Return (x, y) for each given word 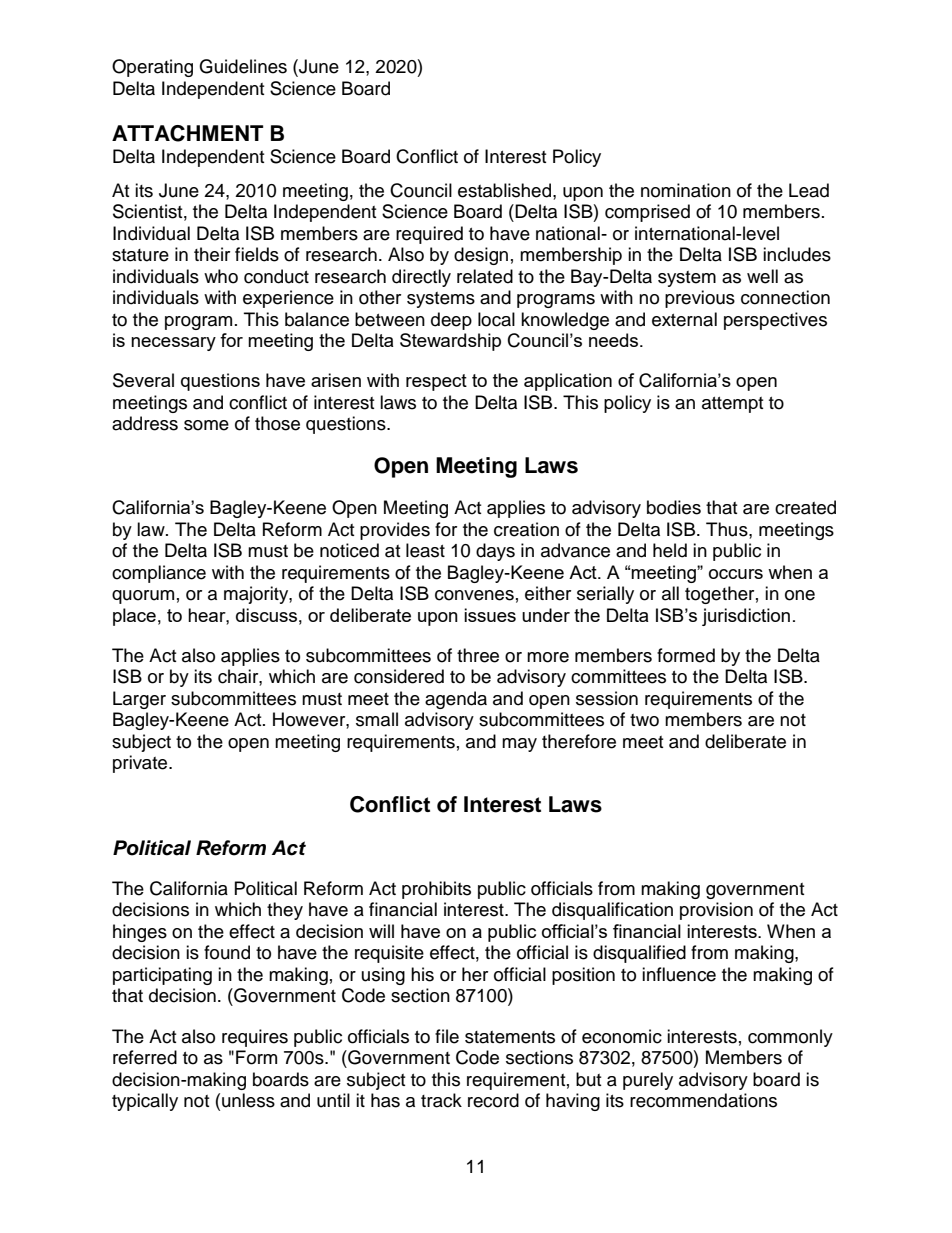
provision (716, 911)
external (684, 319)
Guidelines (243, 66)
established (506, 190)
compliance (159, 574)
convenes (474, 595)
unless (248, 1100)
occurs (736, 574)
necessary (173, 344)
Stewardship (450, 342)
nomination (686, 190)
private (141, 764)
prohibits (436, 890)
